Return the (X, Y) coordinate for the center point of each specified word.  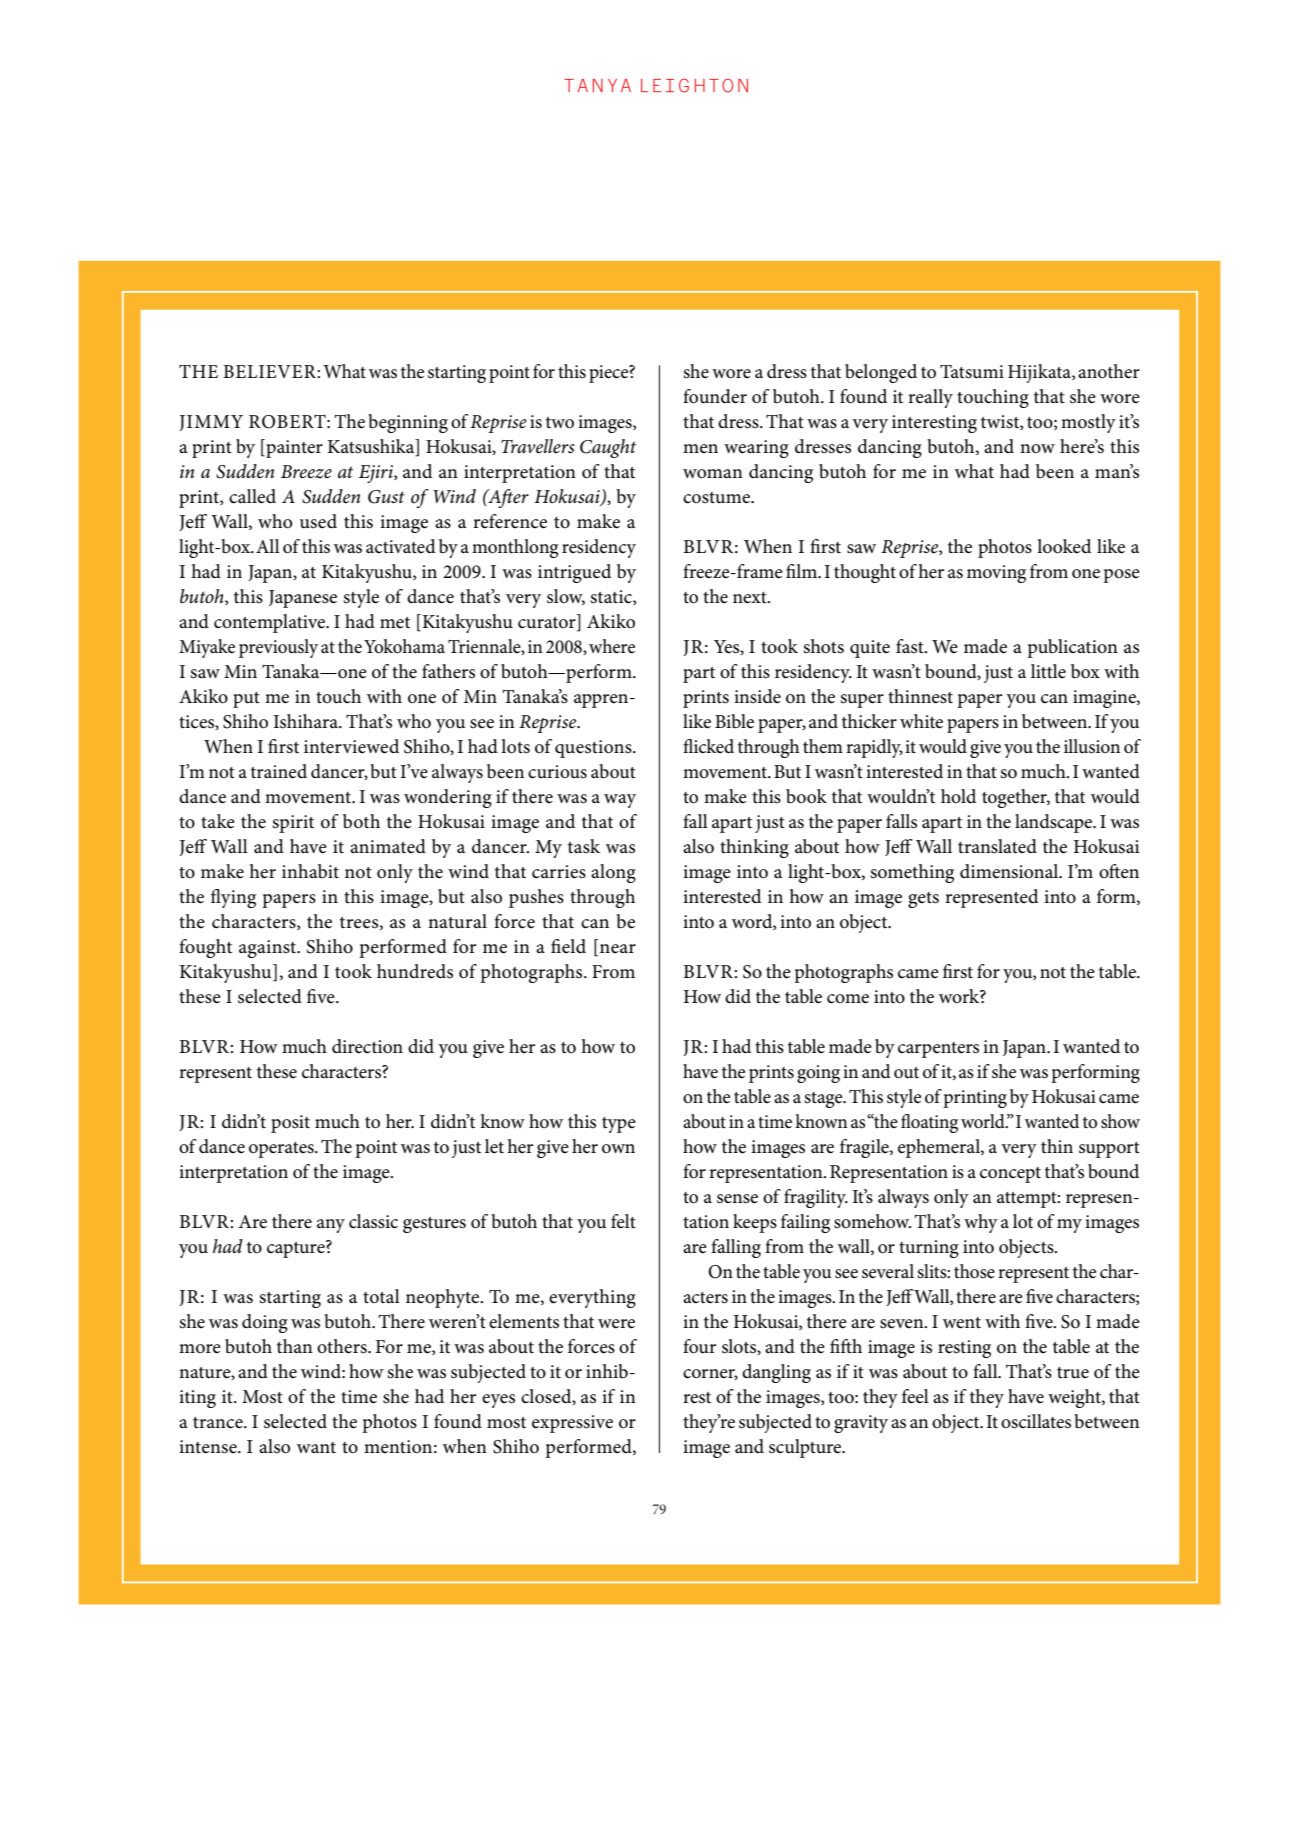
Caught (608, 448)
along (613, 873)
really (930, 398)
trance (219, 1423)
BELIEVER (270, 371)
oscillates (1036, 1421)
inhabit (310, 871)
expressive (572, 1424)
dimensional (1010, 871)
